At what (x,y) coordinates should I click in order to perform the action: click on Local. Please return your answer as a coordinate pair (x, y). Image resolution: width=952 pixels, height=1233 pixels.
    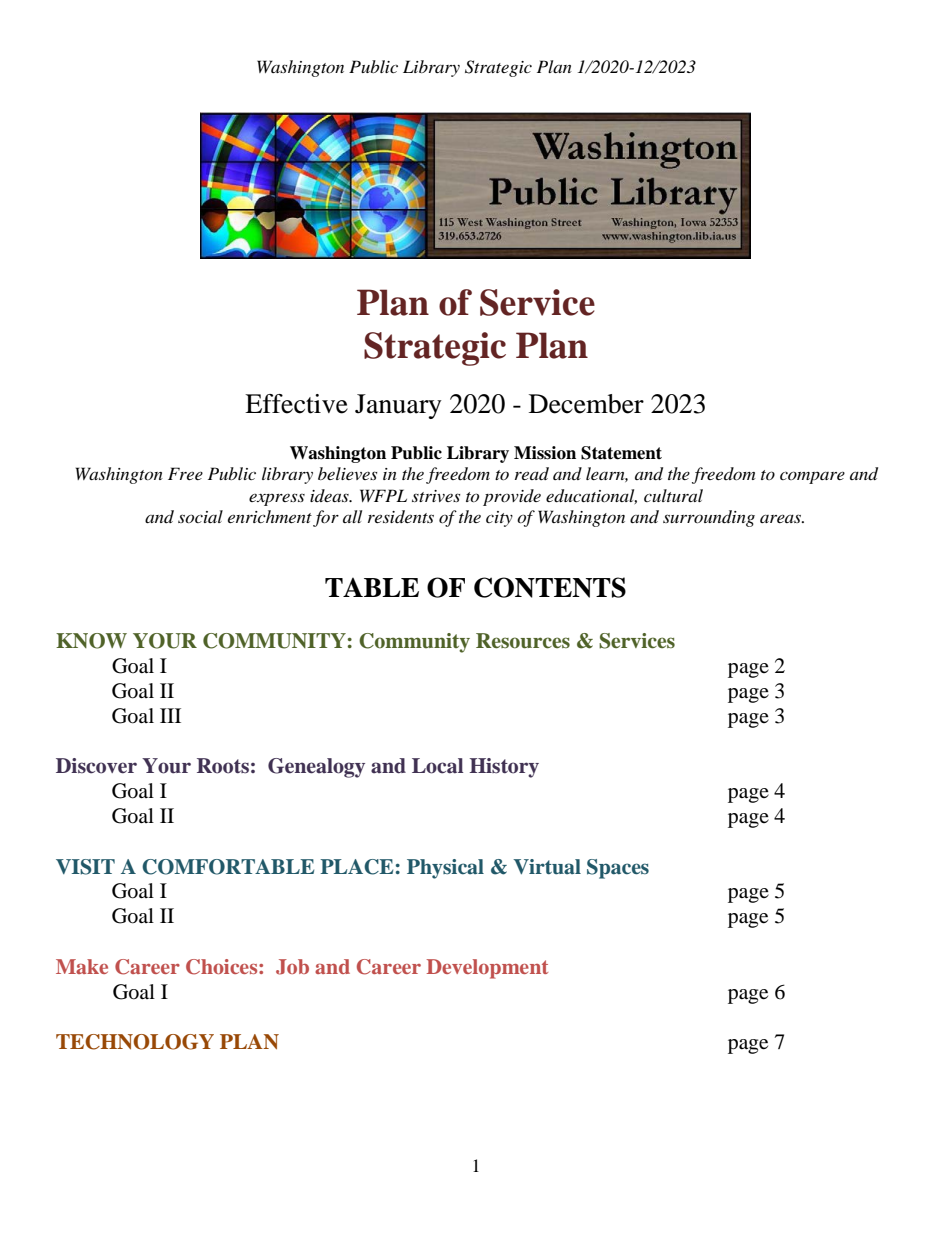
    Looking at the image, I should click on (437, 766).
